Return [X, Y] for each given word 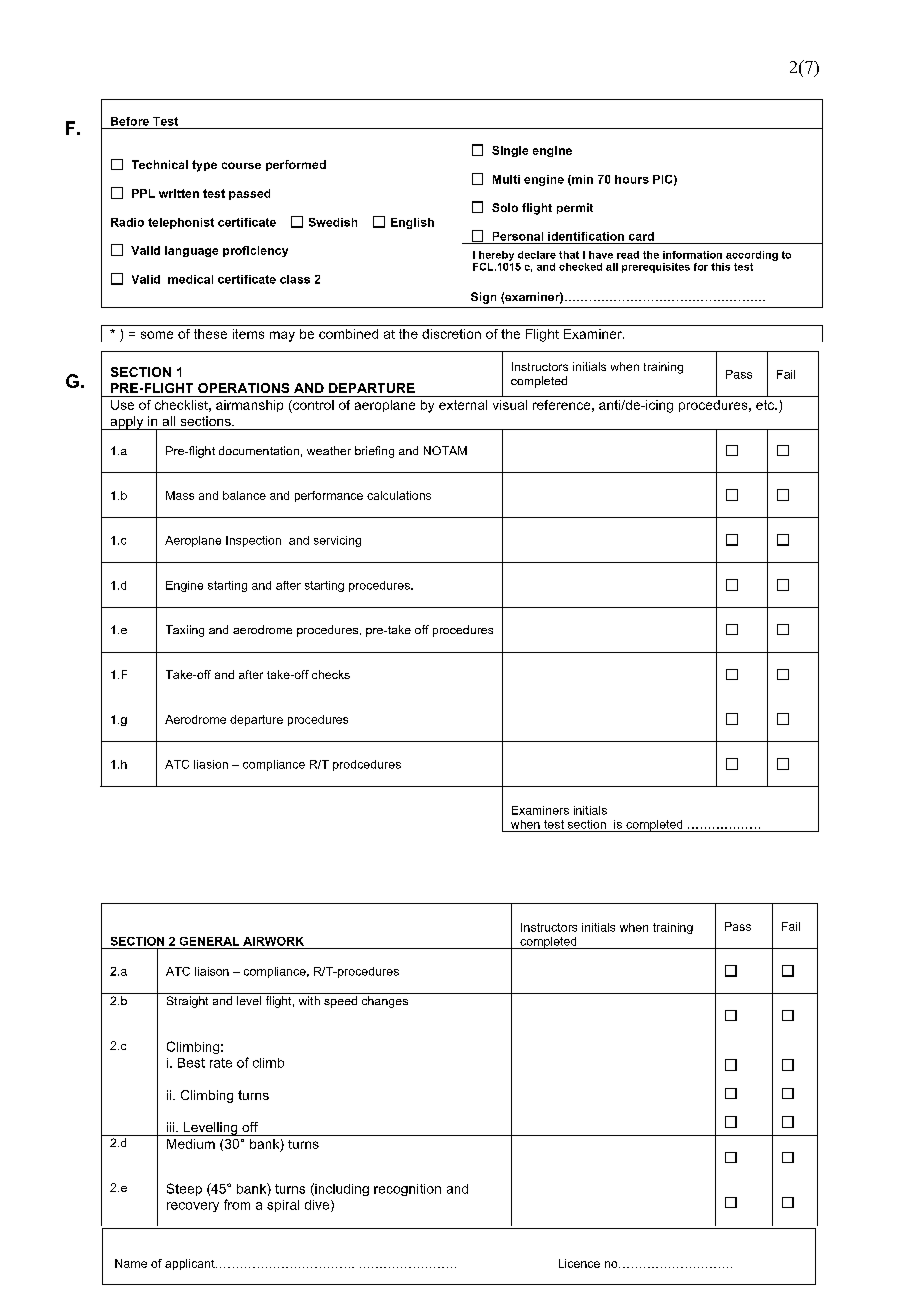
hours [632, 179]
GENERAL [209, 941]
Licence [579, 1263]
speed [340, 1002]
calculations [399, 495]
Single [510, 151]
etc [766, 405]
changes [385, 1002]
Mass [180, 495]
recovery [193, 1207]
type [204, 166]
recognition [407, 1190]
